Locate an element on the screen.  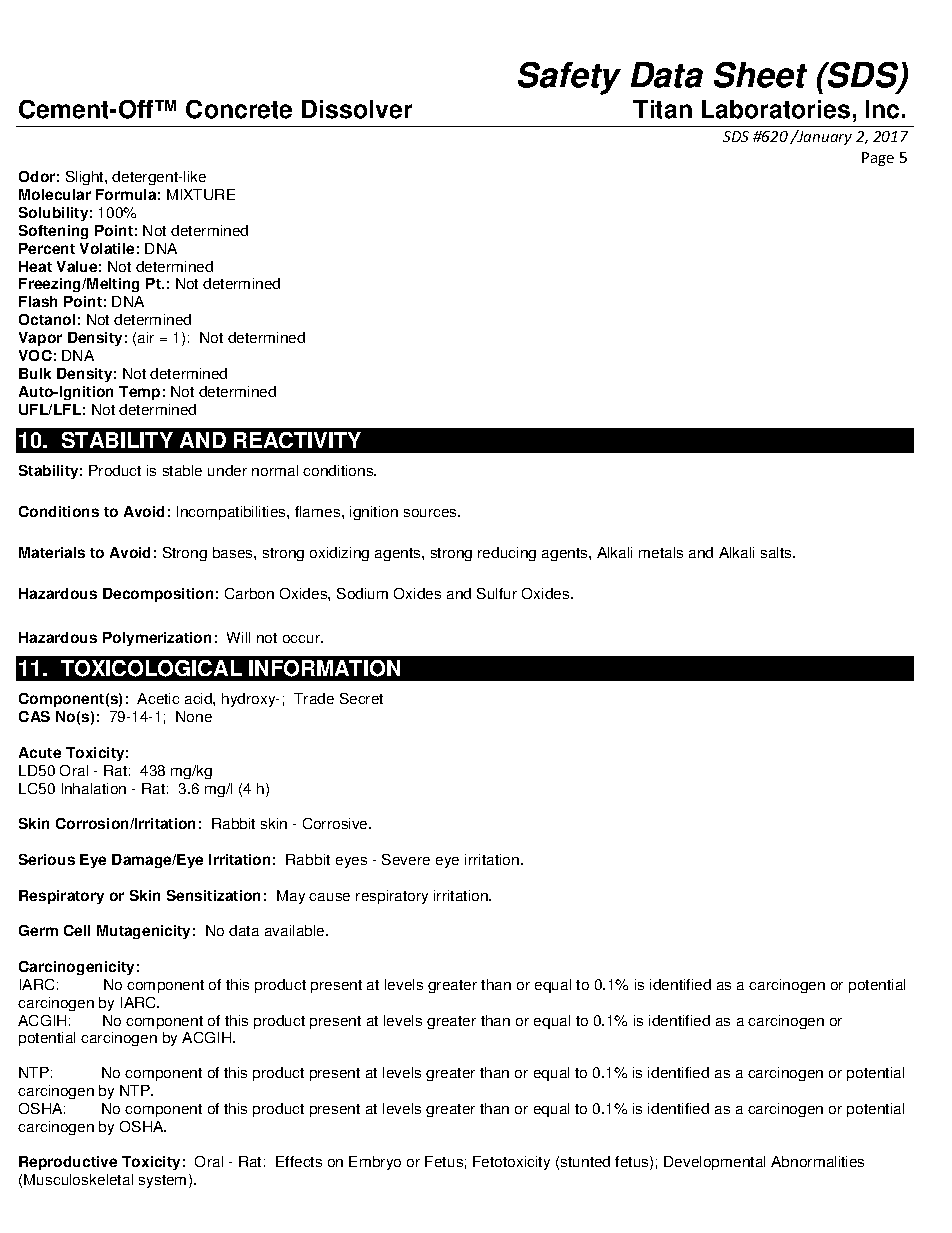
air is located at coordinates (146, 337).
